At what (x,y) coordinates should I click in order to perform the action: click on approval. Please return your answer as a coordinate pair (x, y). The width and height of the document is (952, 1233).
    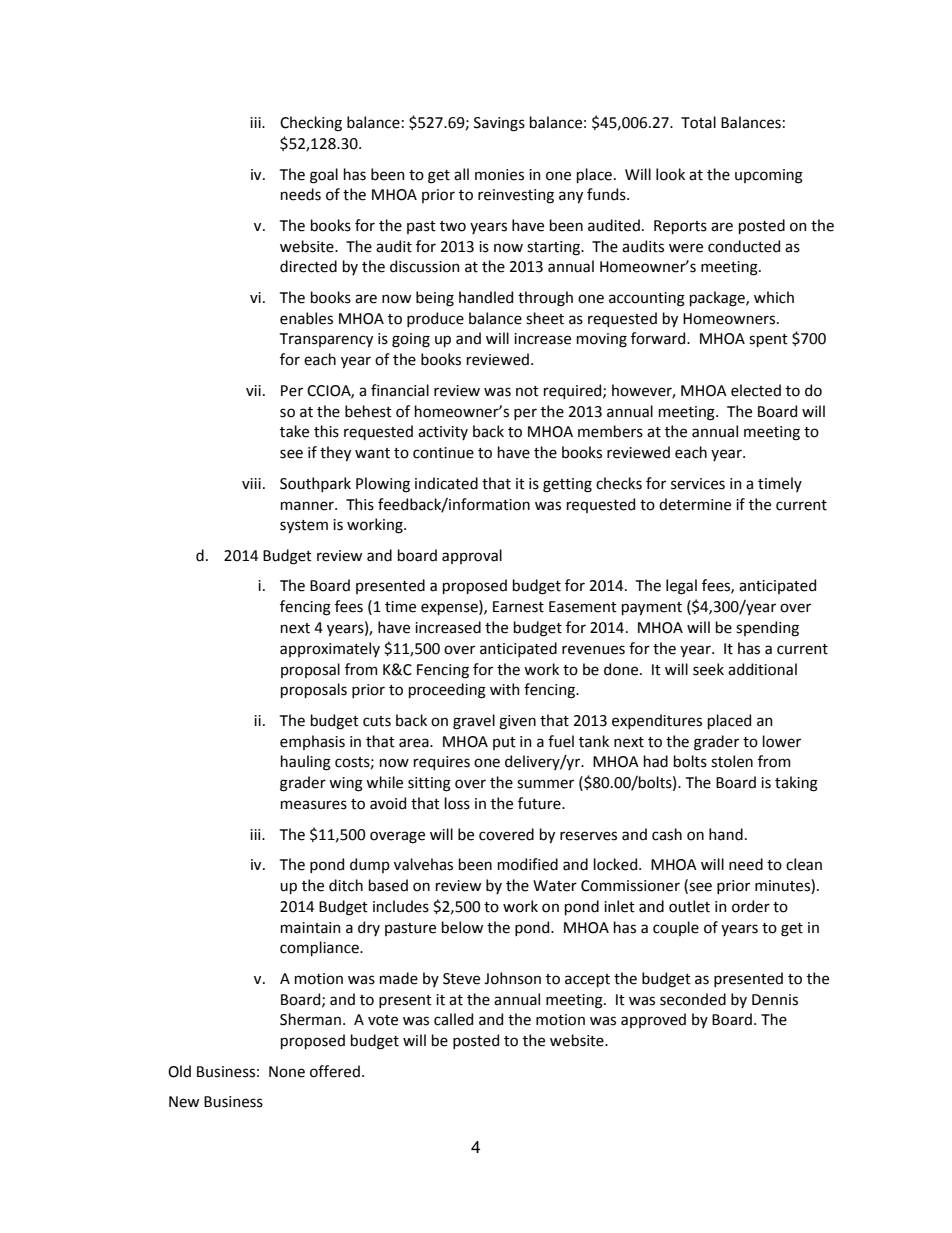
    Looking at the image, I should click on (472, 556).
